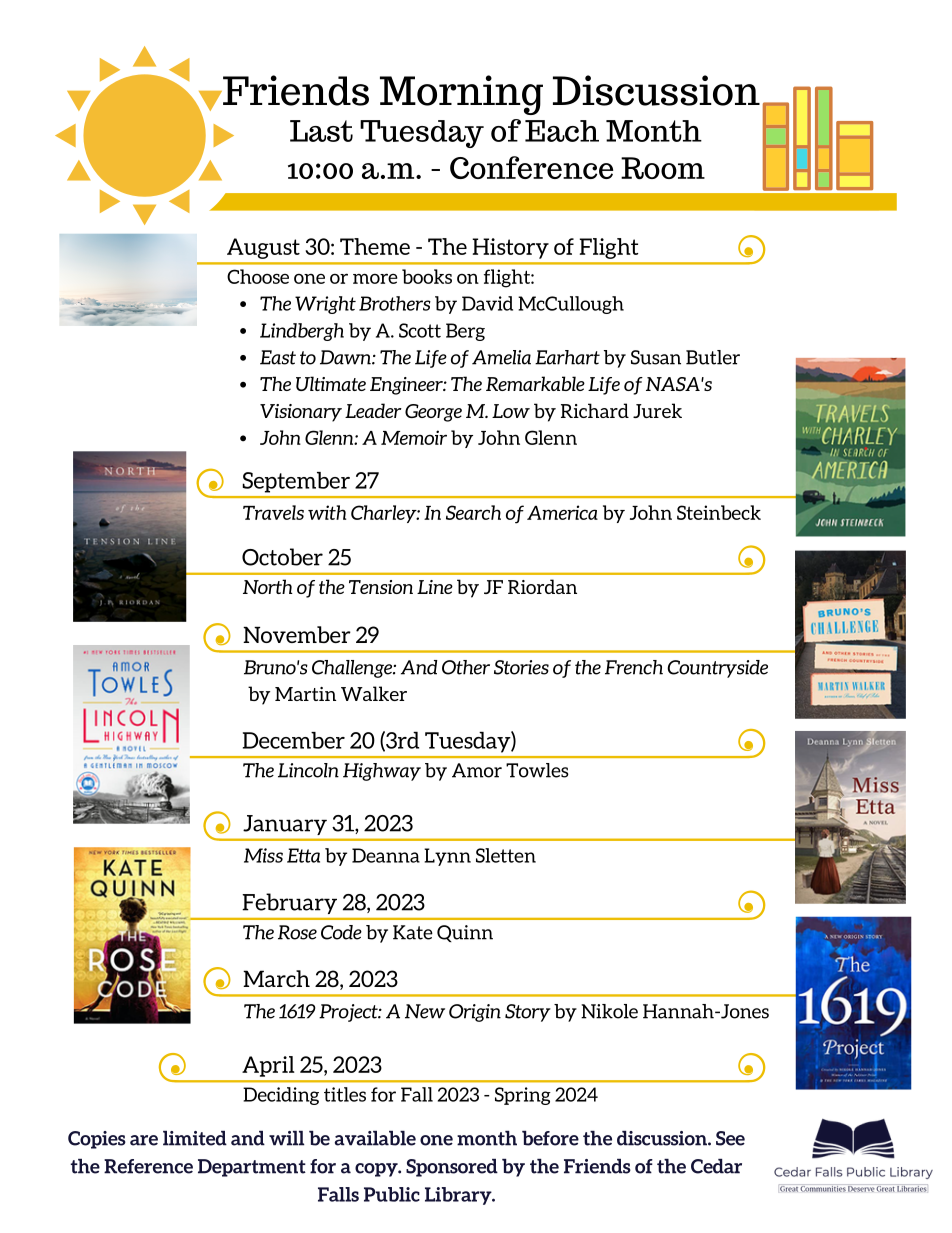  What do you see at coordinates (268, 586) in the screenshot?
I see `North` at bounding box center [268, 586].
